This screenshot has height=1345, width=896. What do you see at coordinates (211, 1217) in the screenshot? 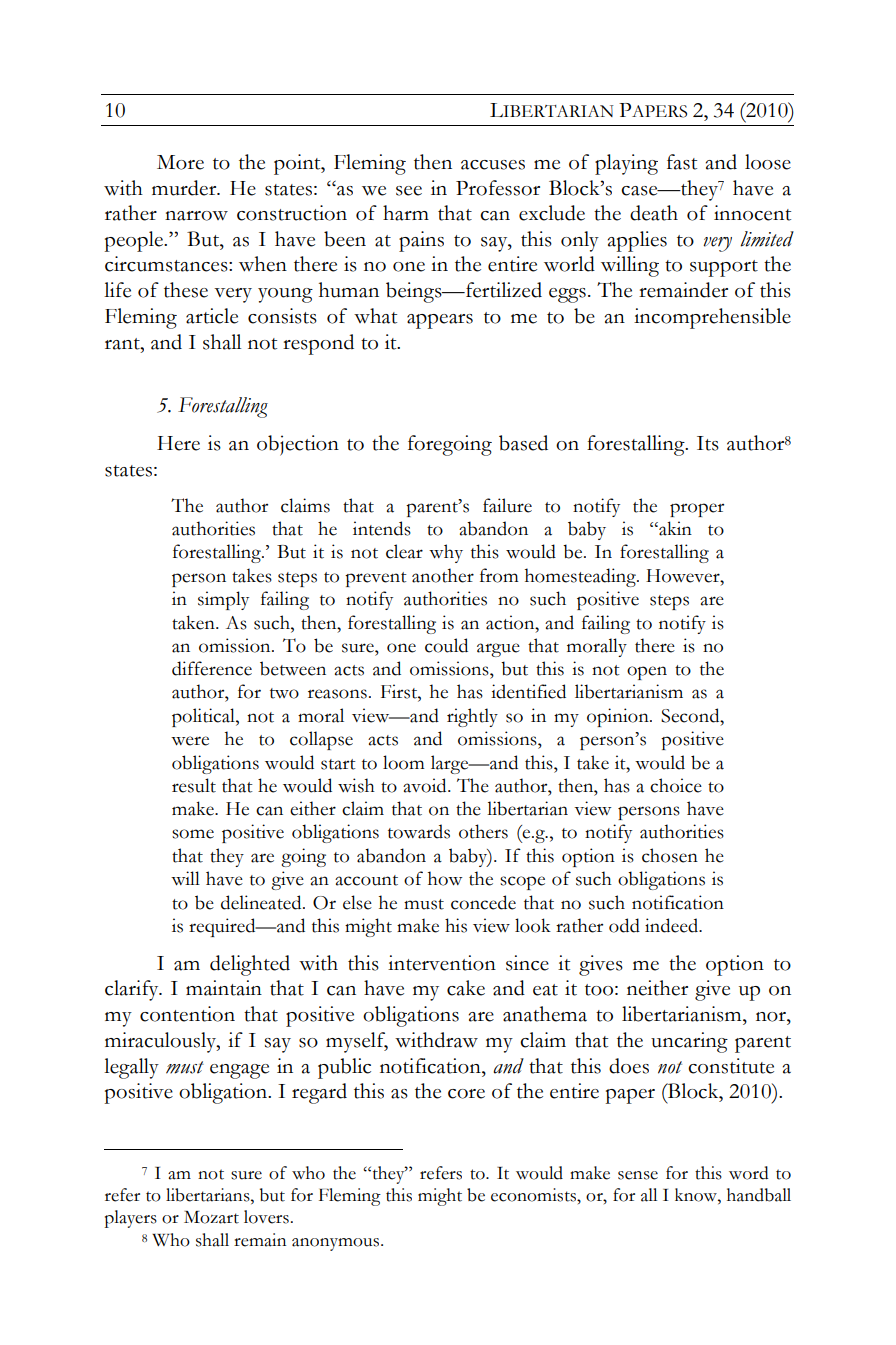
I see `Mozart` at bounding box center [211, 1217].
